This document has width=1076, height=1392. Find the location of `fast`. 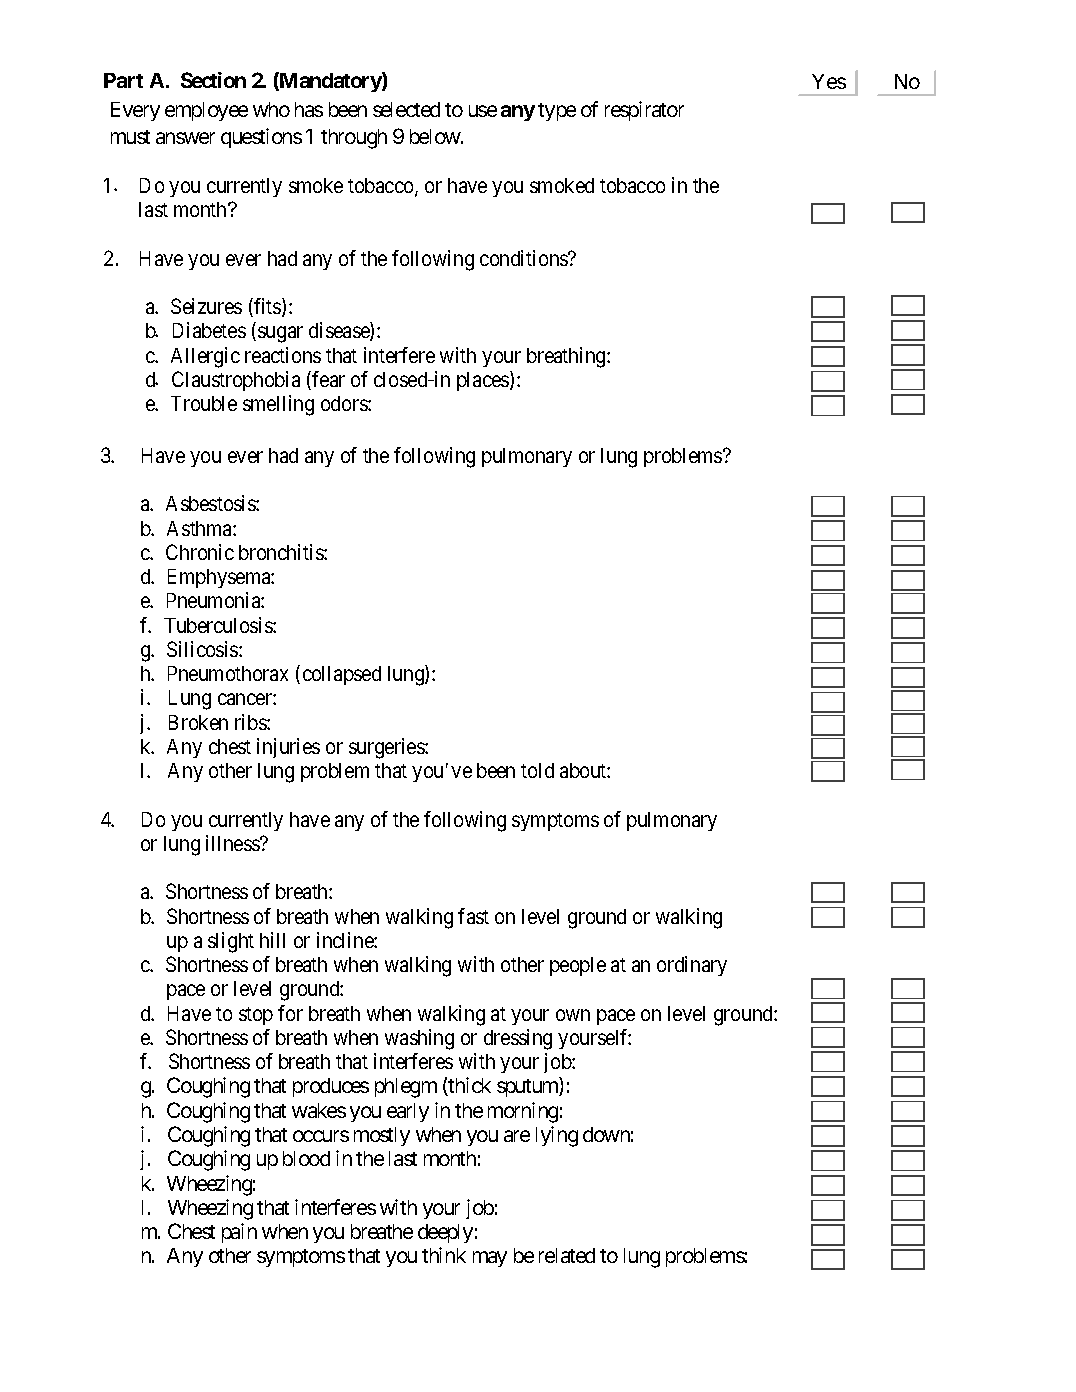

fast is located at coordinates (473, 916).
